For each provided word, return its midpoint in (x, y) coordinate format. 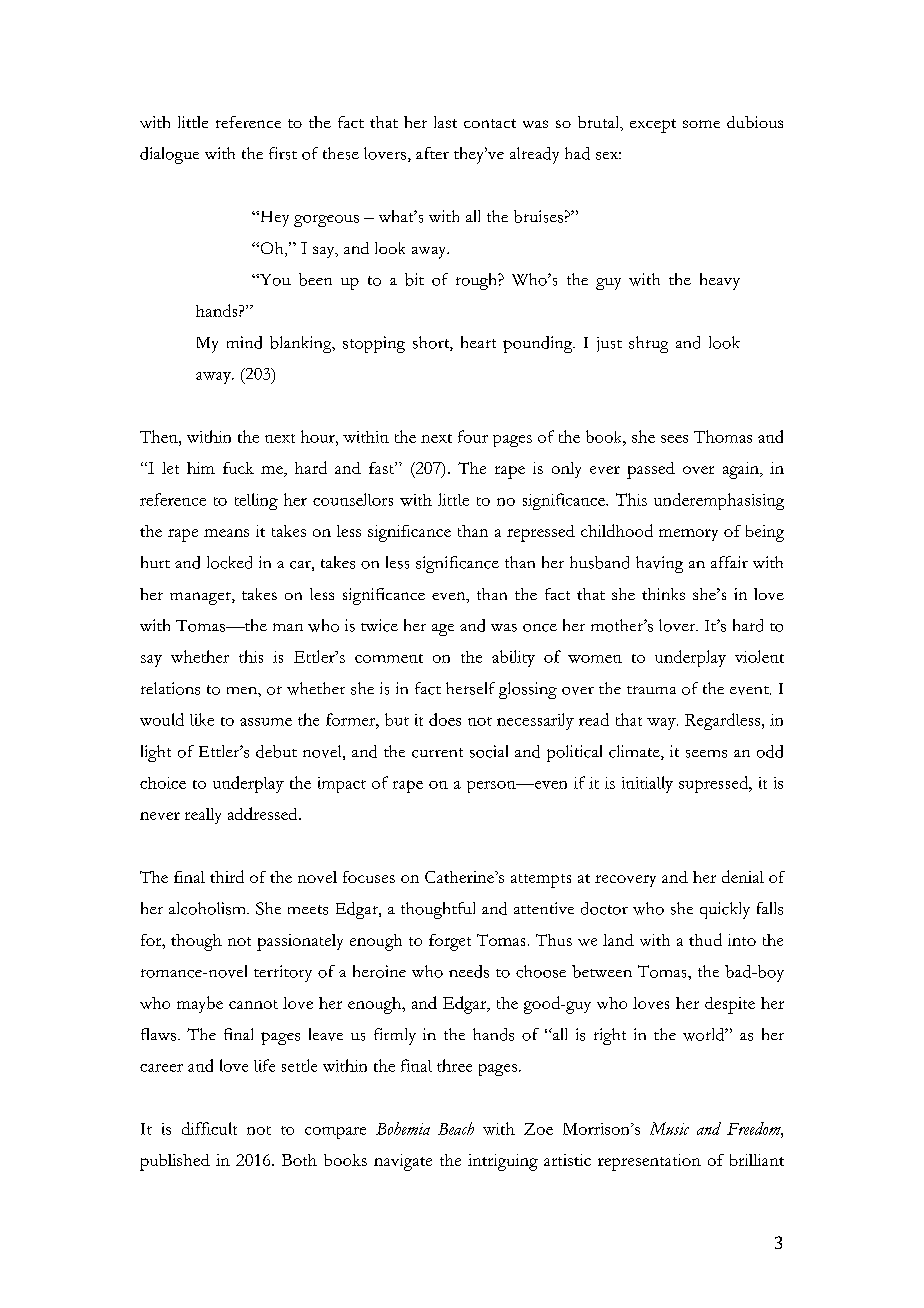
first (283, 153)
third (227, 876)
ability (513, 658)
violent (759, 656)
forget (450, 942)
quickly (725, 910)
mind (244, 342)
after (432, 153)
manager (201, 598)
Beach (456, 1128)
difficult (209, 1128)
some (701, 124)
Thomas (723, 436)
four (473, 436)
